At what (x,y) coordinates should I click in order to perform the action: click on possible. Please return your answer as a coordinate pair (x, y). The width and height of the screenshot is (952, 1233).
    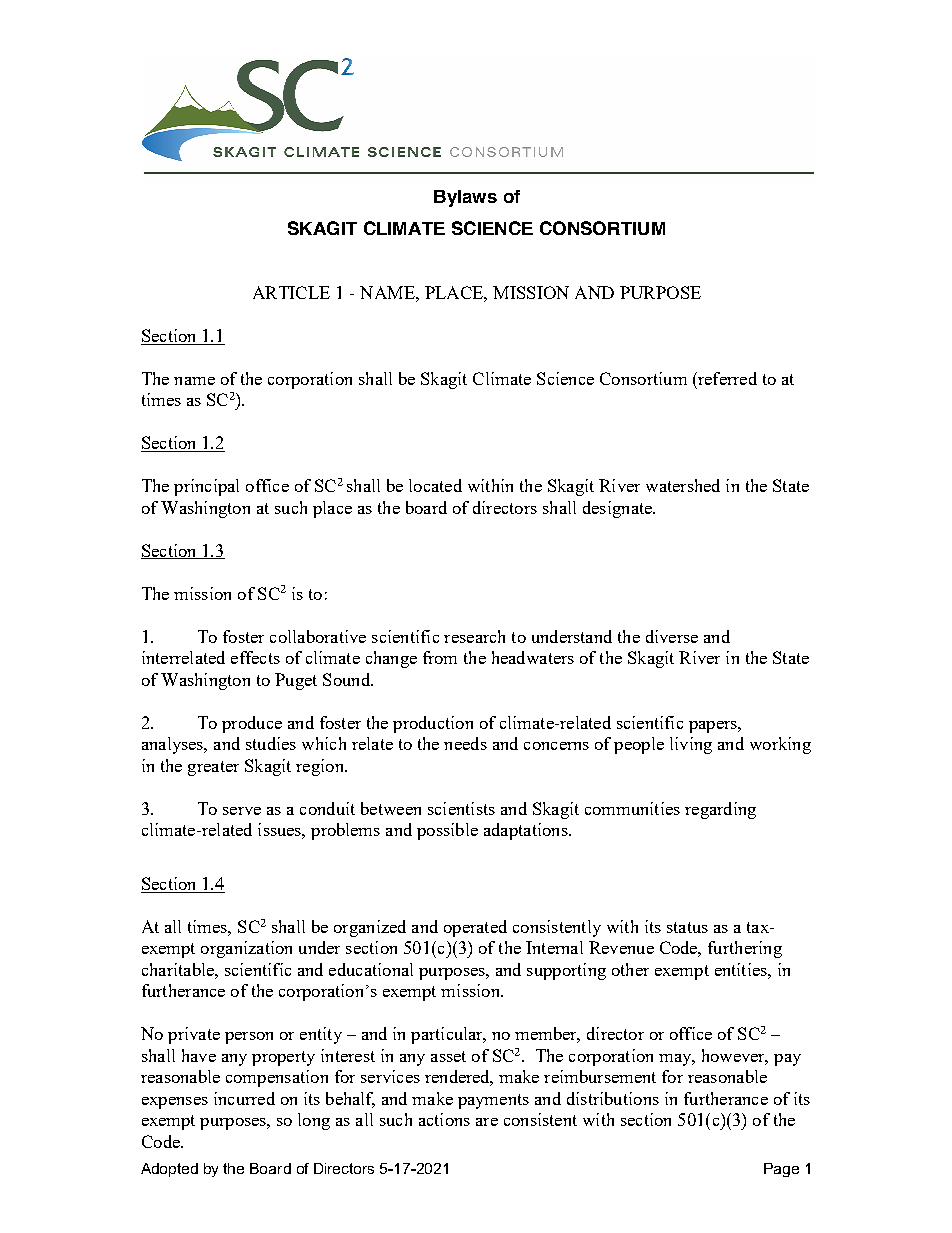
    Looking at the image, I should click on (447, 831).
